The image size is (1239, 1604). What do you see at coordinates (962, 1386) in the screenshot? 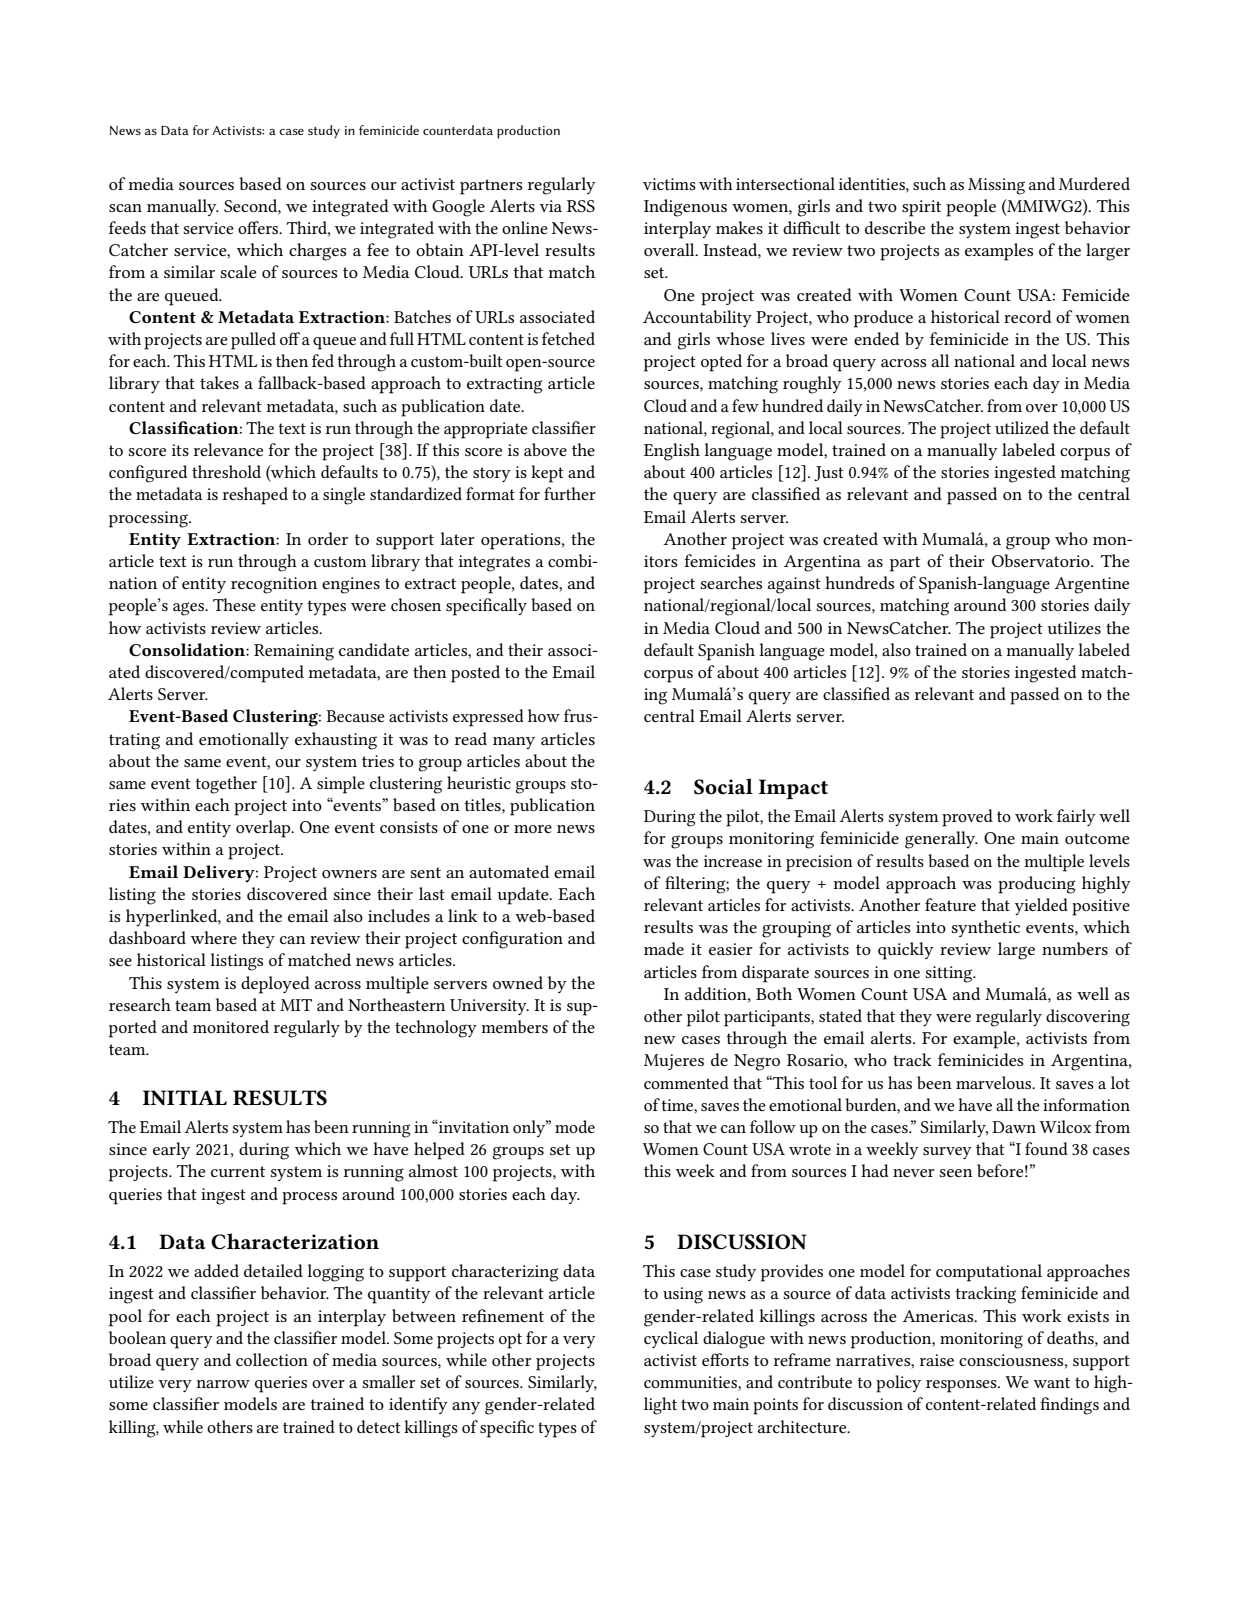
I see `responses` at bounding box center [962, 1386].
